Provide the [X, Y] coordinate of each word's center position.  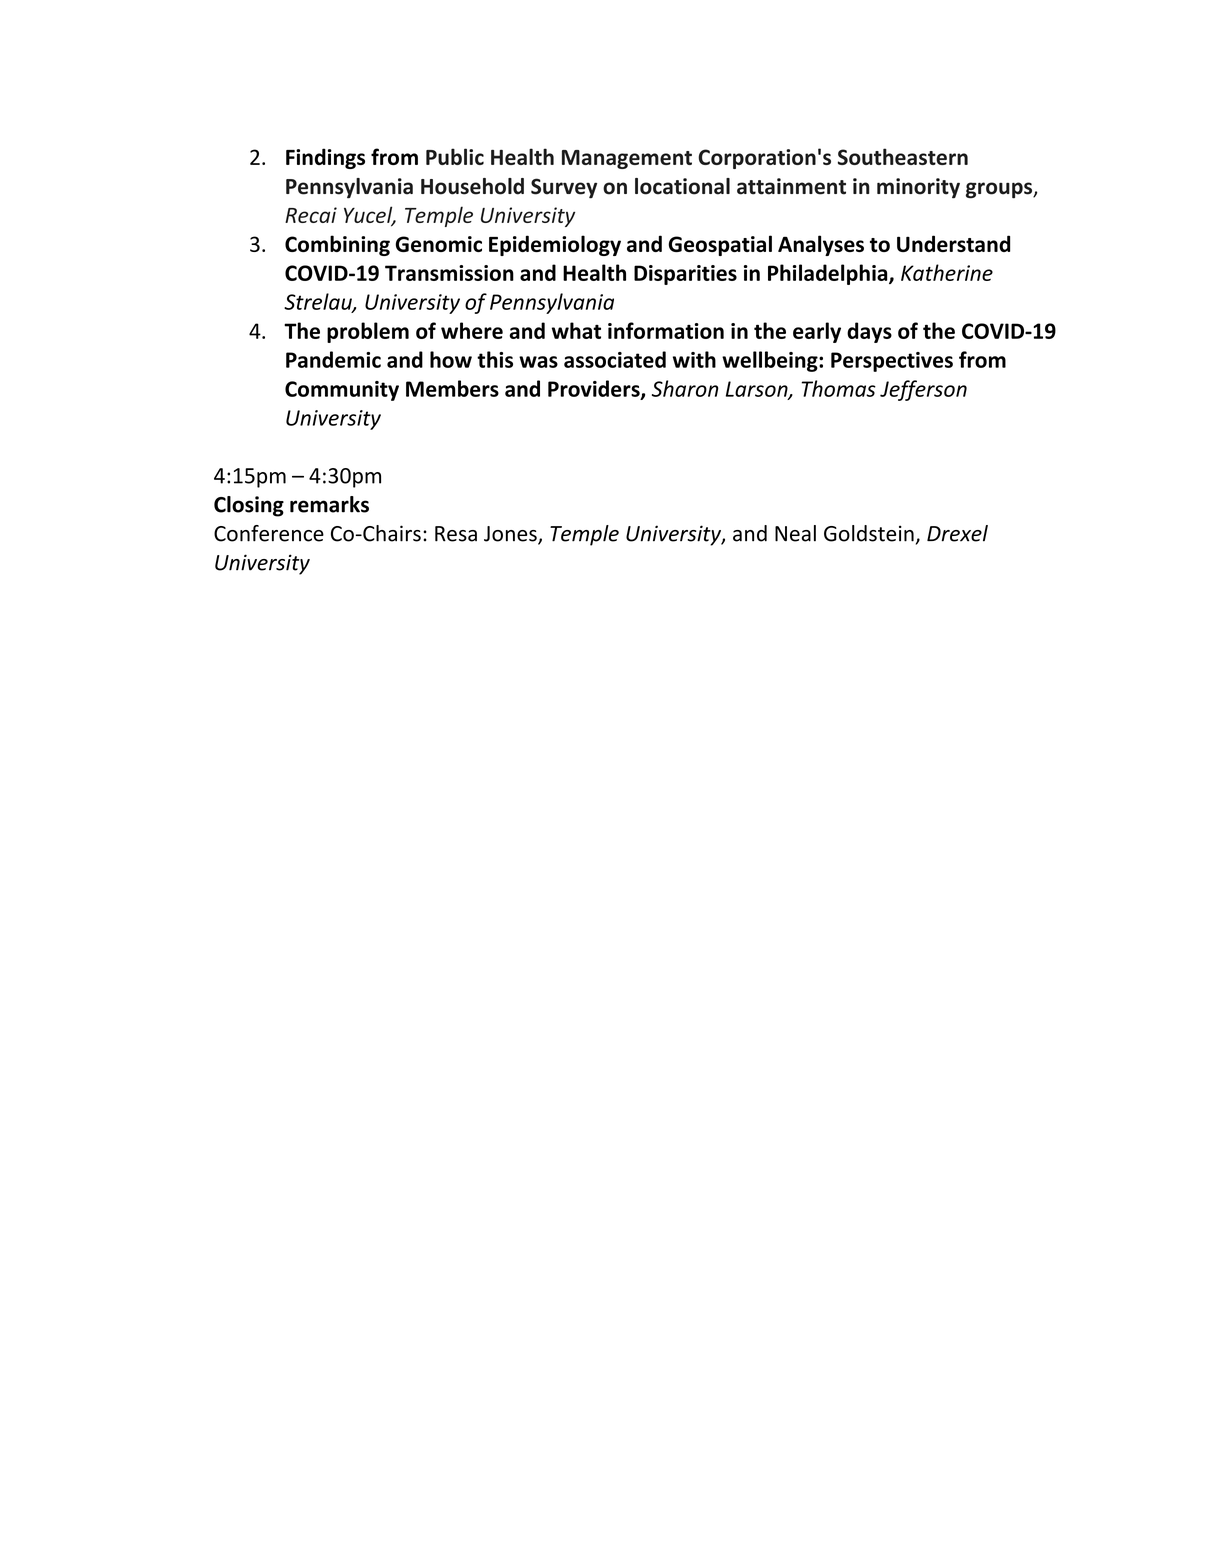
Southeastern [903, 156]
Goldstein [869, 533]
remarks [329, 504]
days [869, 332]
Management [627, 159]
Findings [325, 158]
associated [615, 359]
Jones [511, 535]
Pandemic [333, 359]
